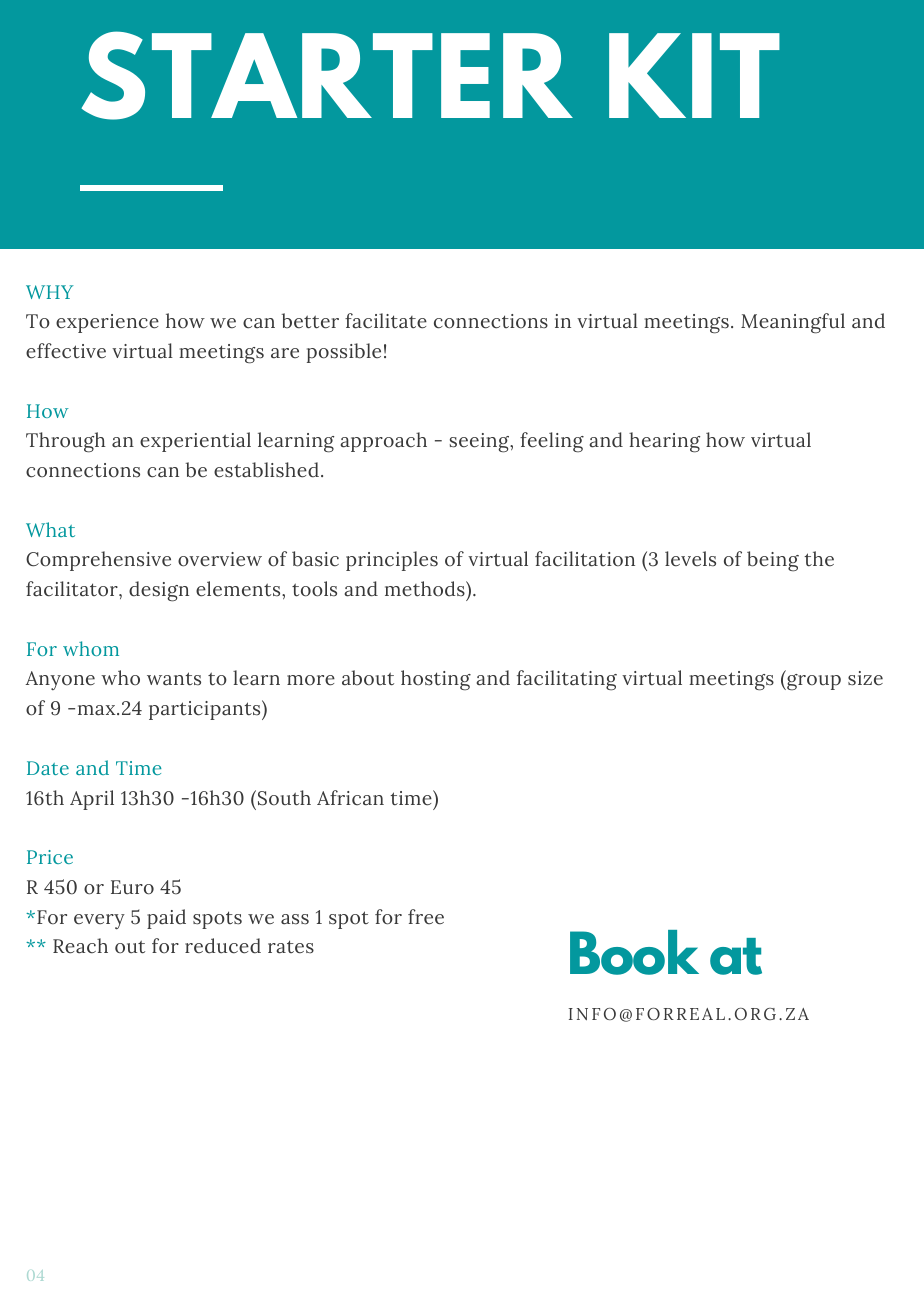 Image resolution: width=924 pixels, height=1308 pixels. Describe the element at coordinates (694, 75) in the image. I see `KIT` at that location.
